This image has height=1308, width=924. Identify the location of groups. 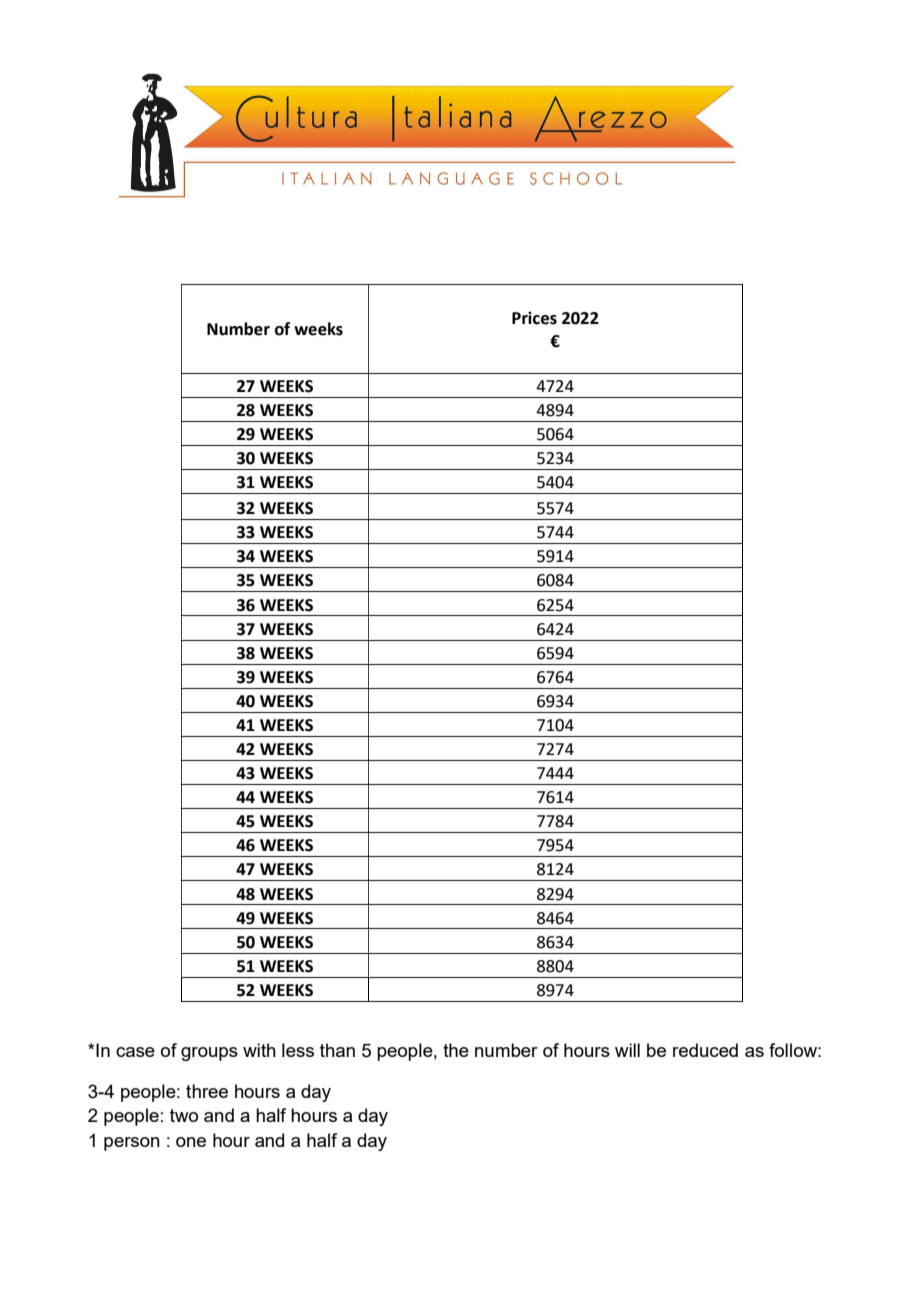
(209, 1054).
